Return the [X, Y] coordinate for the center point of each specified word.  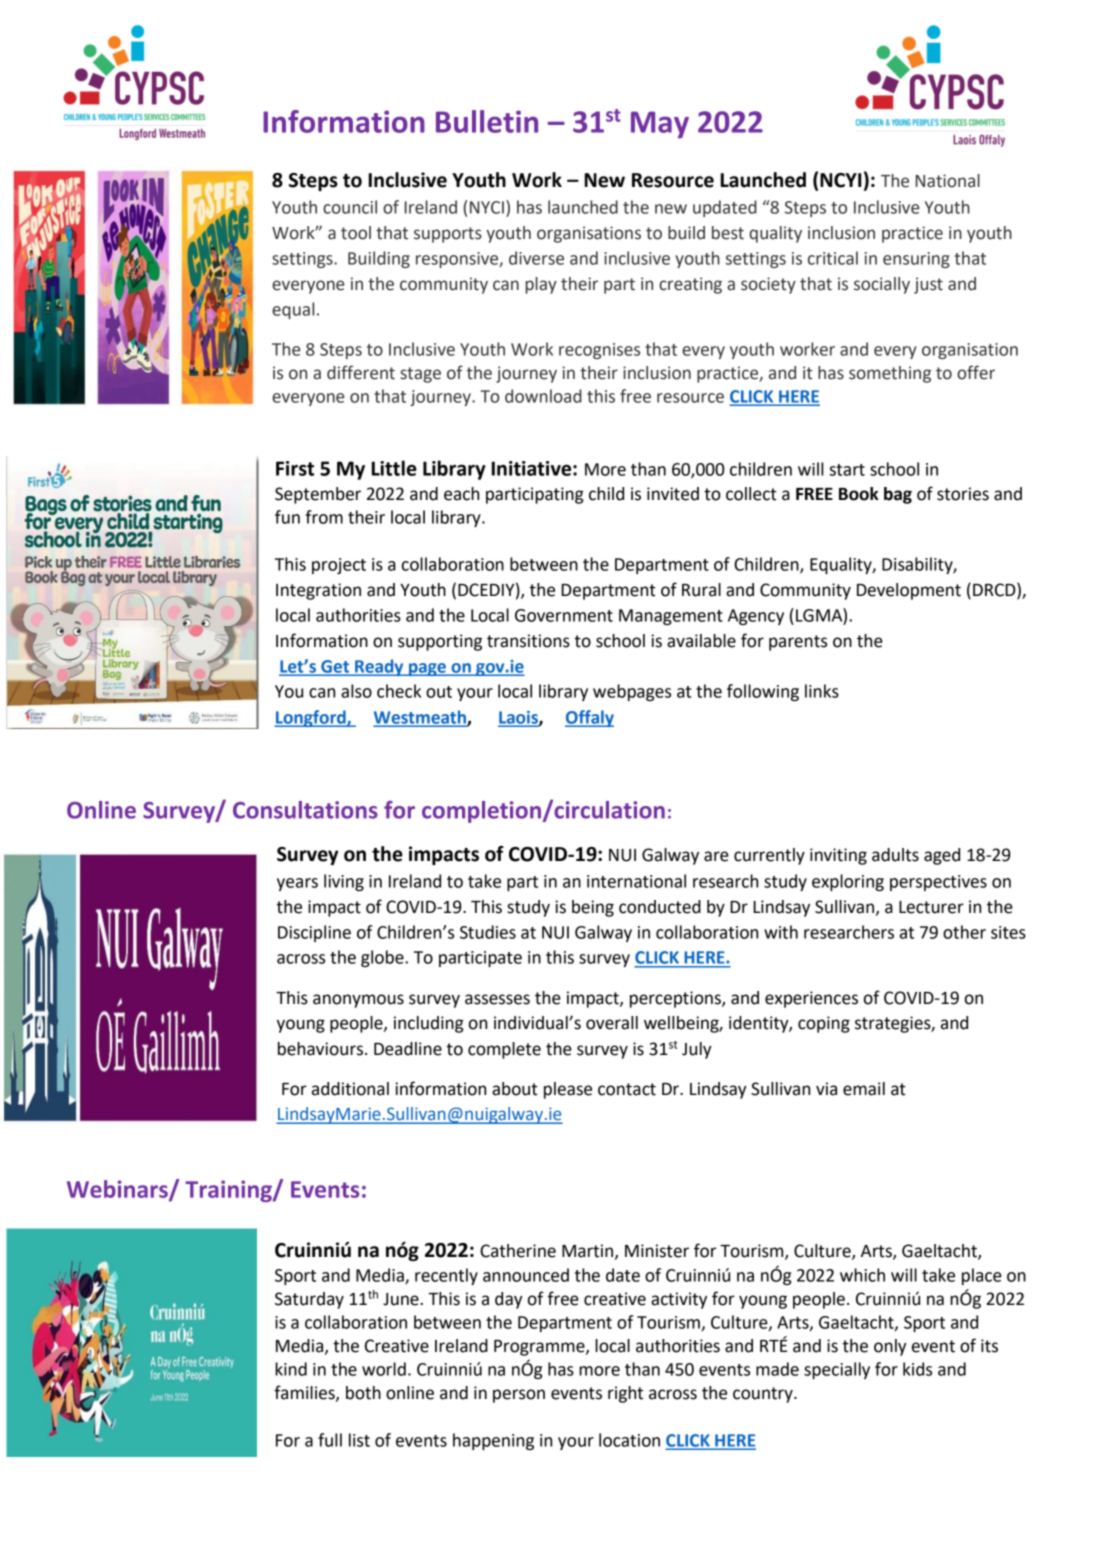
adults [895, 855]
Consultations [305, 810]
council [350, 207]
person [519, 1396]
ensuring [916, 260]
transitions [528, 641]
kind [291, 1369]
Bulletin [487, 121]
